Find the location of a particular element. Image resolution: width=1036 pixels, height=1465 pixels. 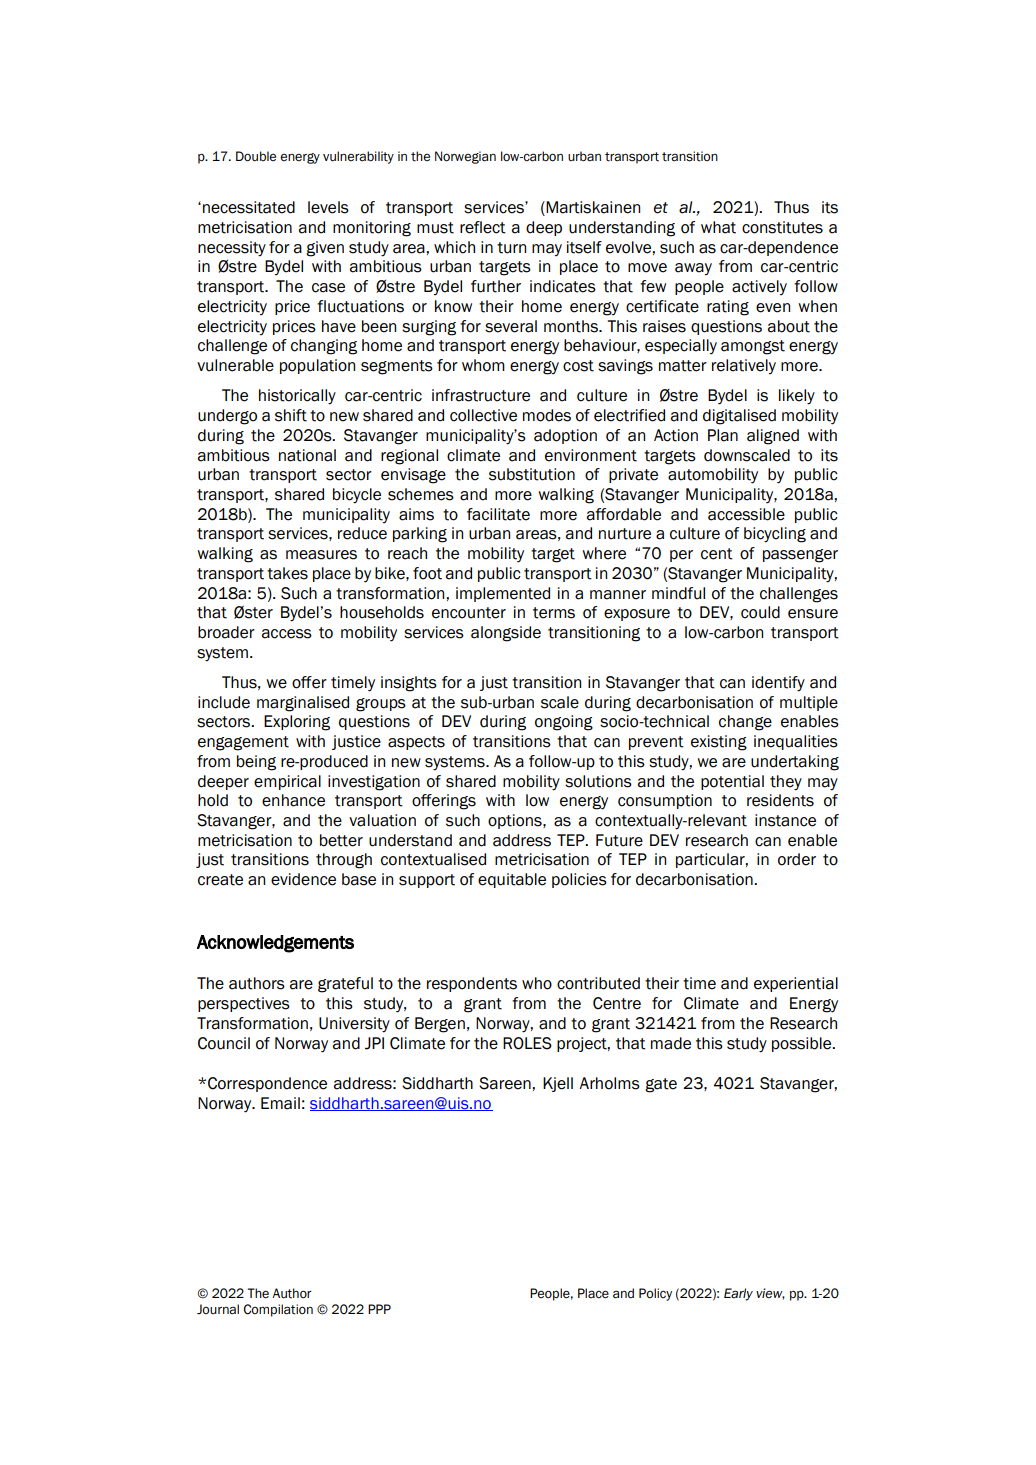

Compilation is located at coordinates (278, 1310).
